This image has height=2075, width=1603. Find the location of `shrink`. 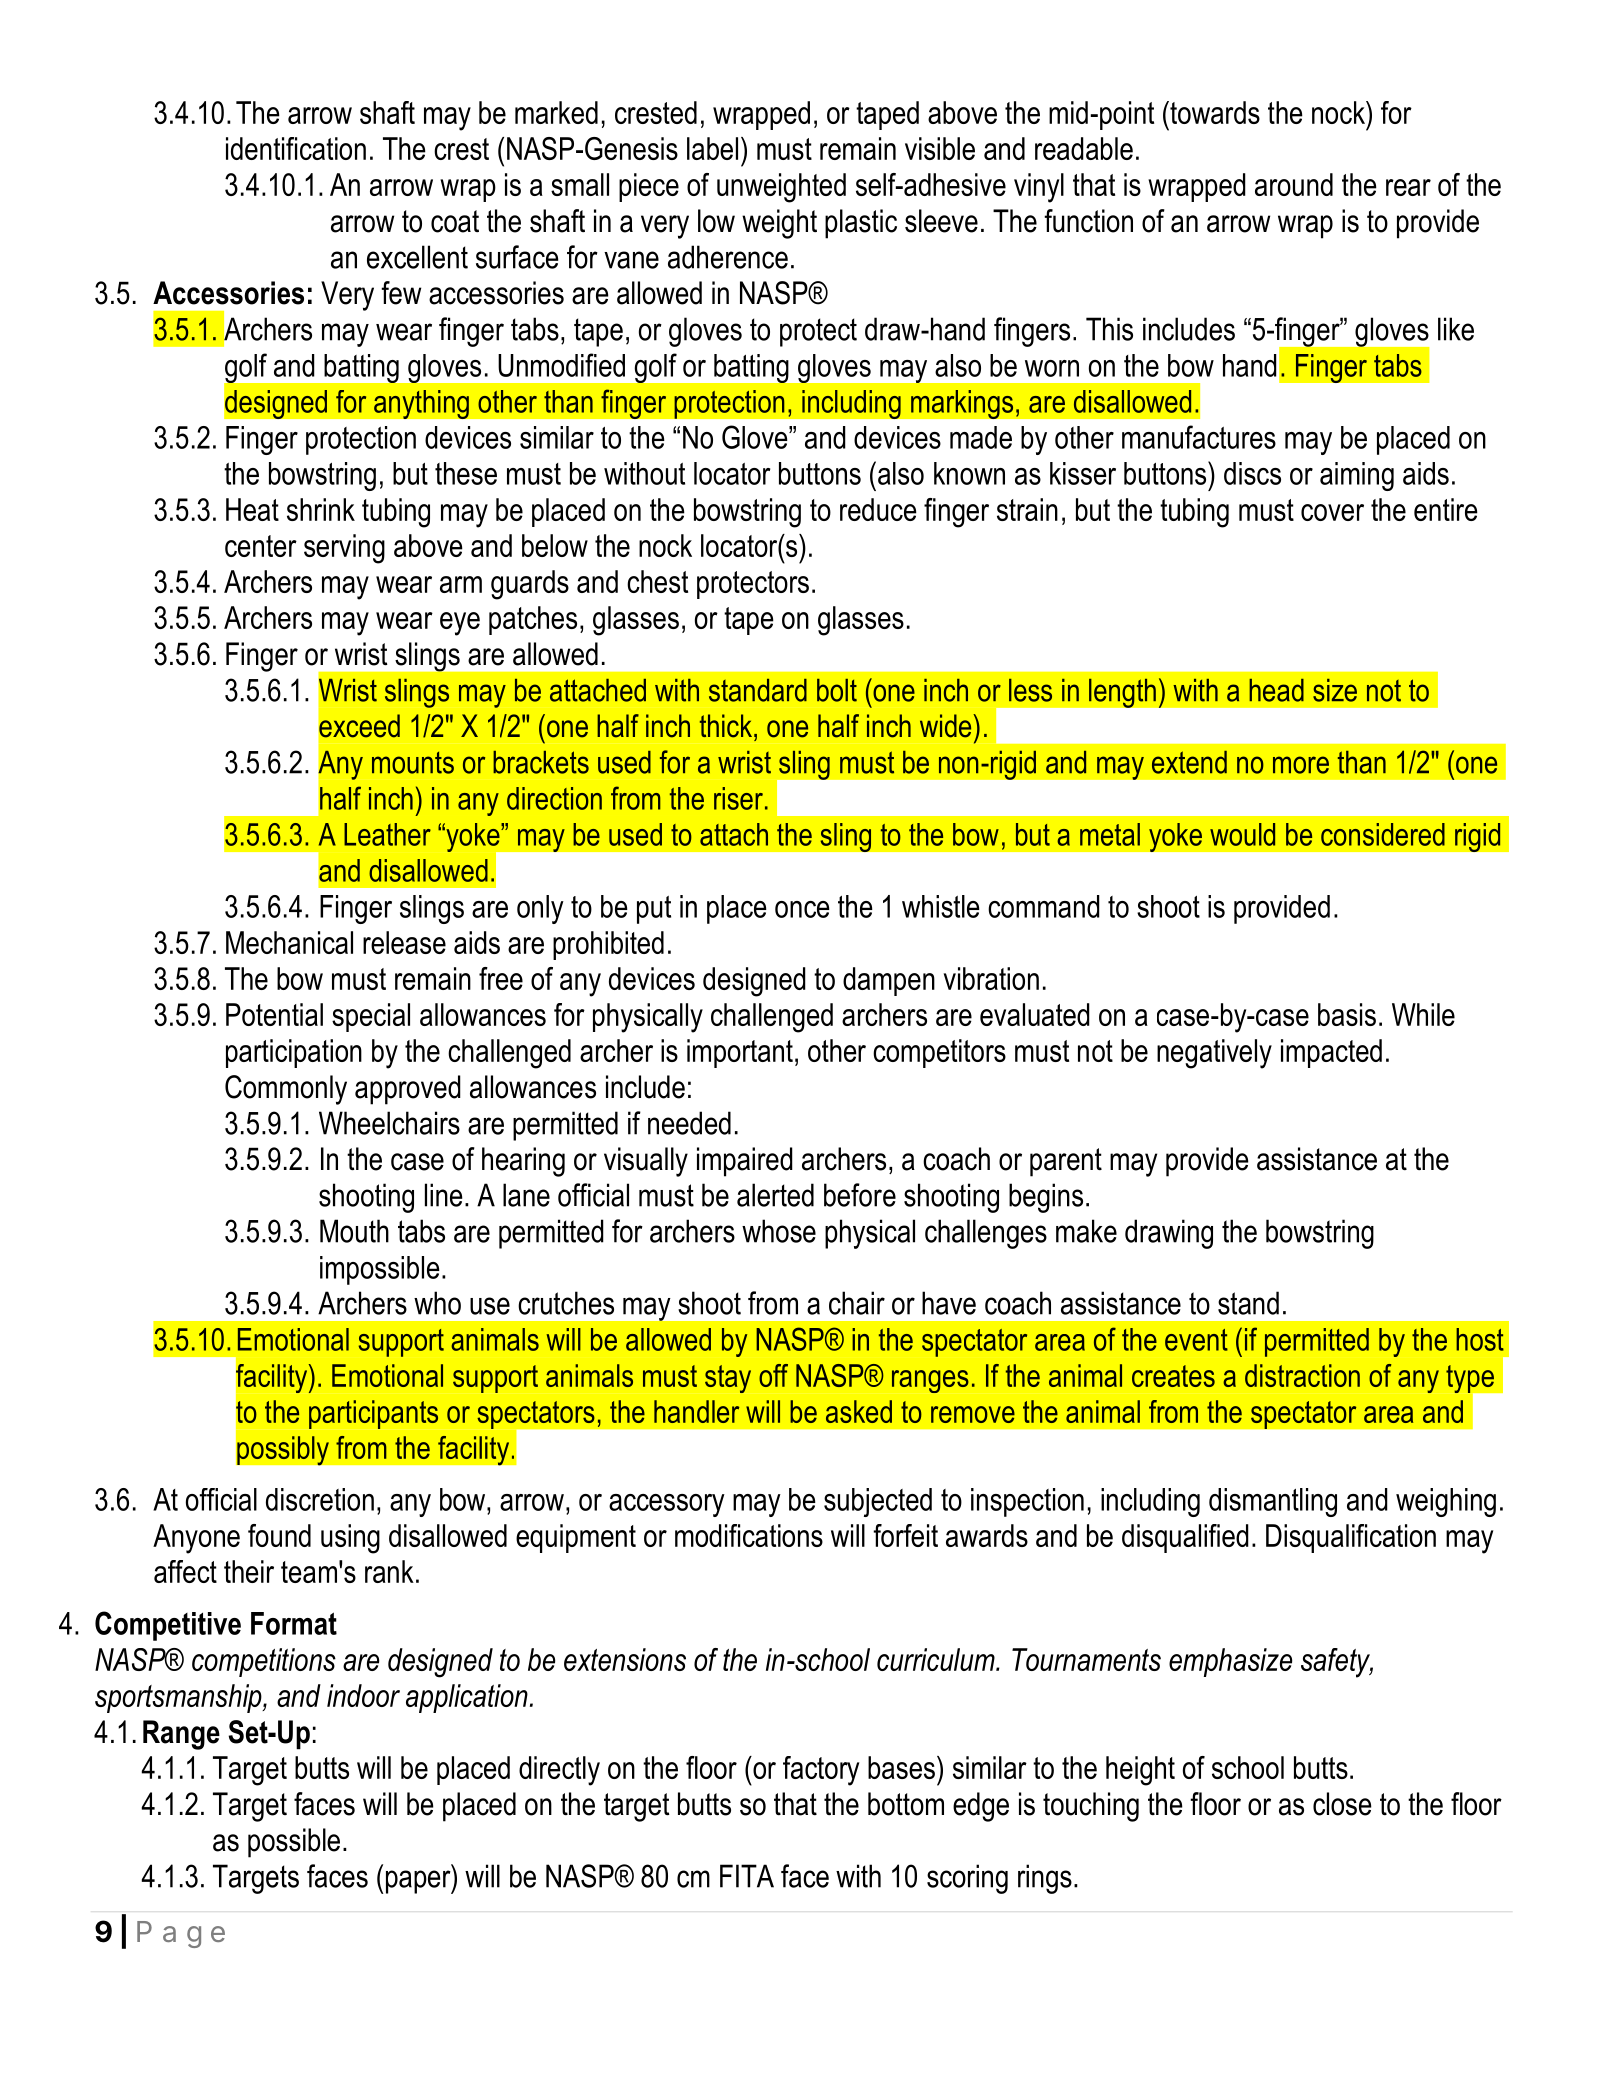

shrink is located at coordinates (321, 509).
